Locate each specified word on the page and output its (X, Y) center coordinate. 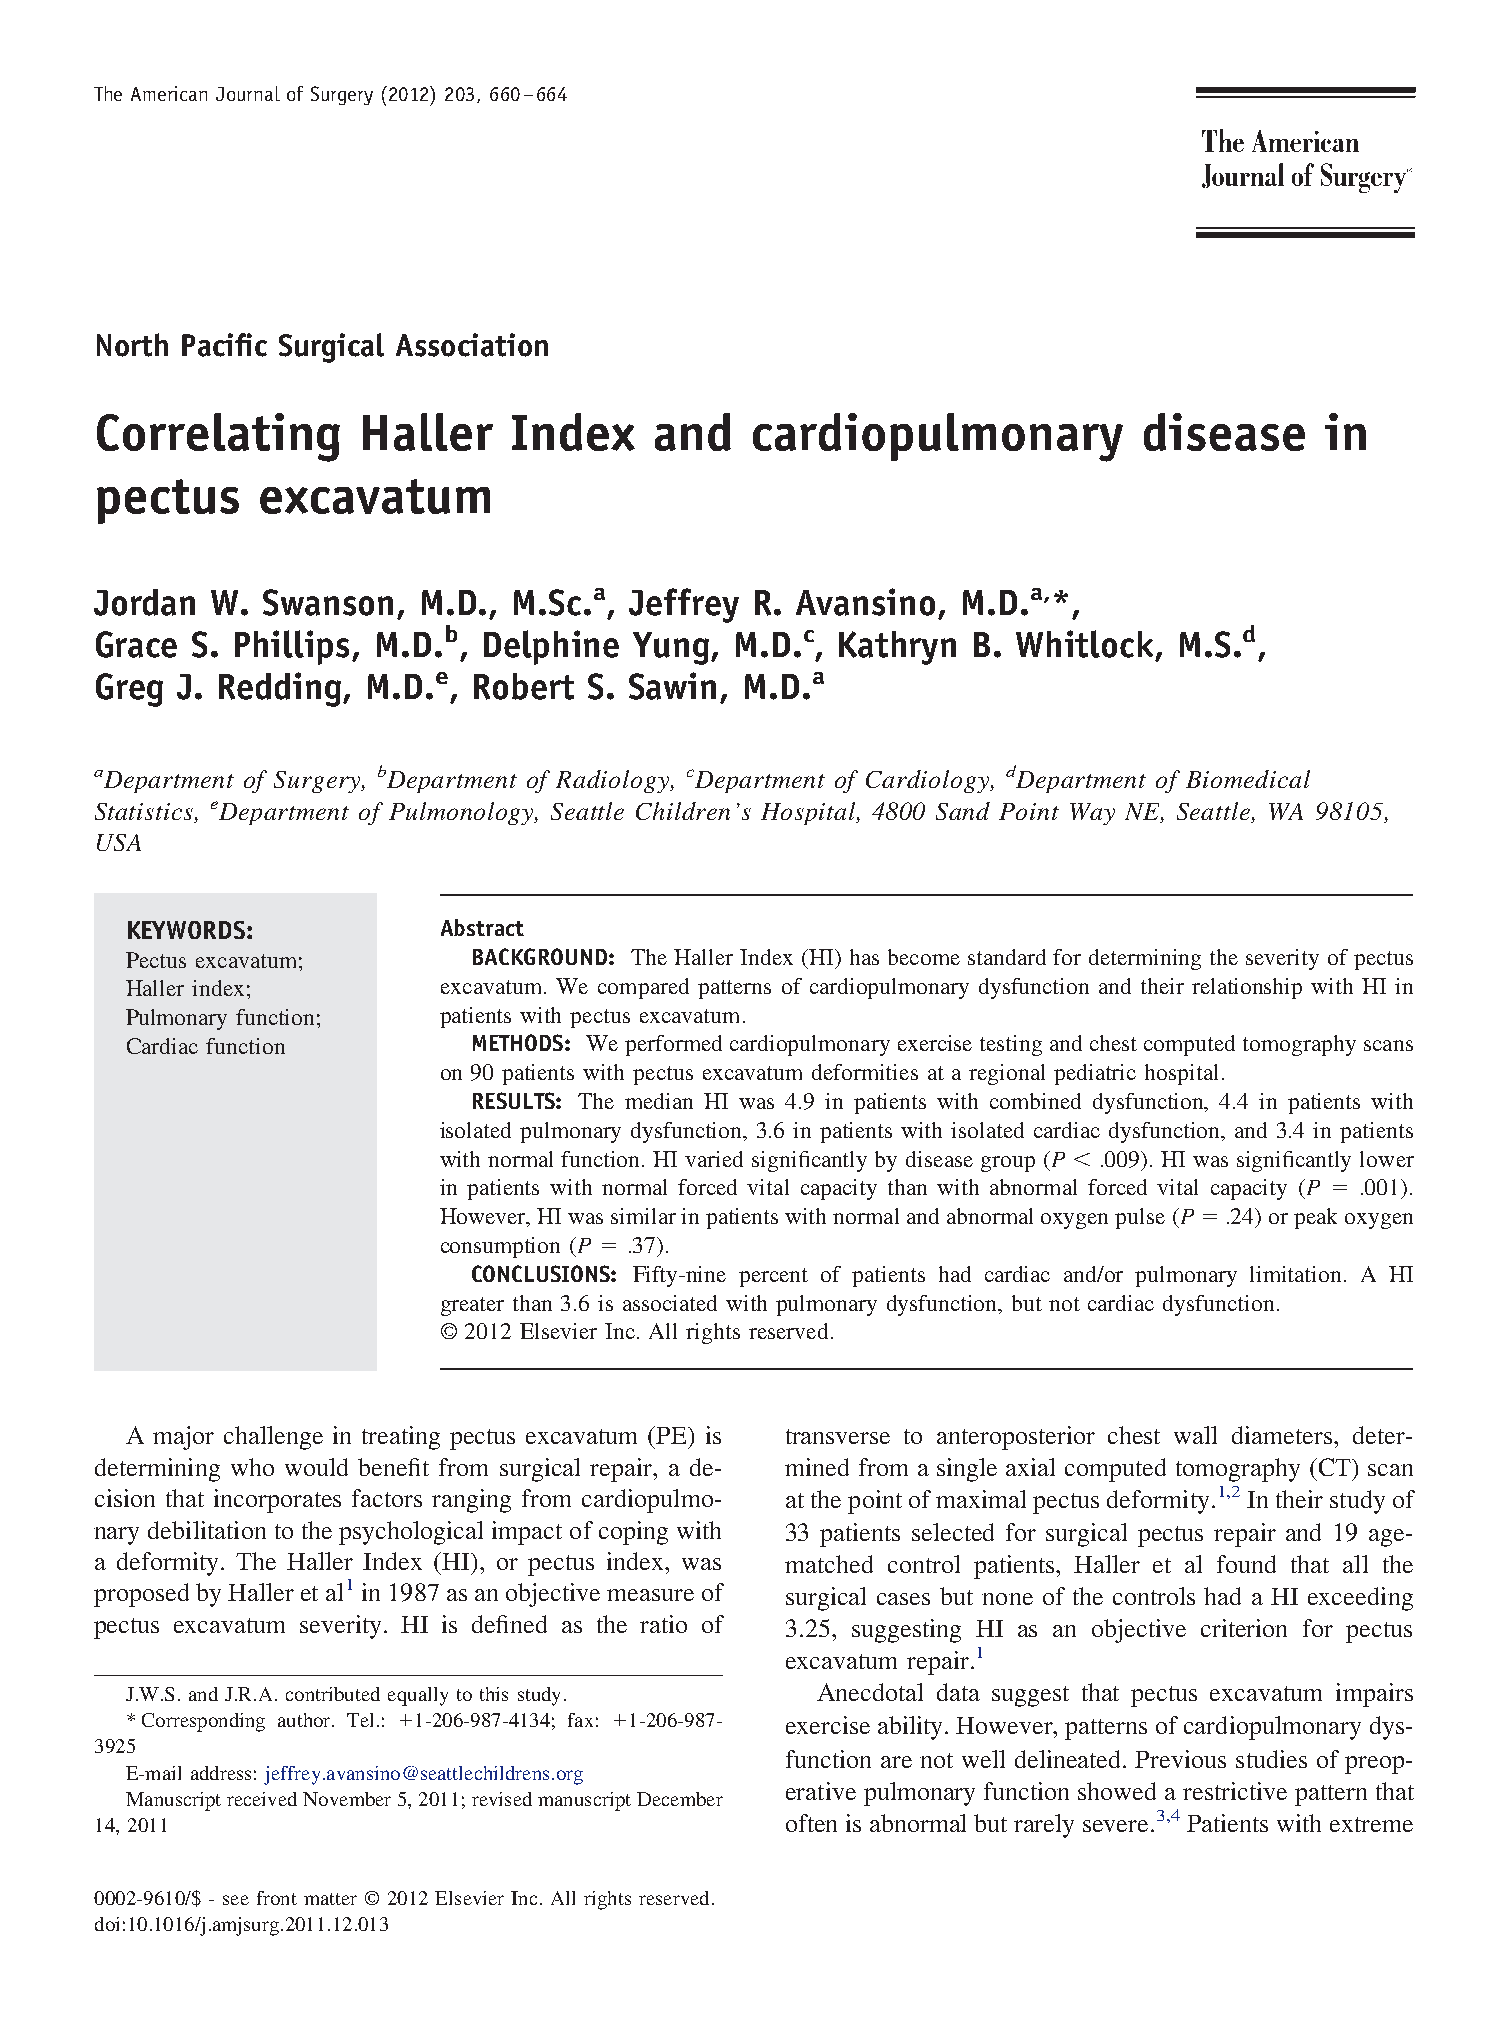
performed (673, 1045)
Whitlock (1084, 644)
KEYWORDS (188, 930)
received (262, 1799)
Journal (248, 93)
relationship (1247, 988)
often (811, 1823)
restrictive (1235, 1791)
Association (472, 345)
